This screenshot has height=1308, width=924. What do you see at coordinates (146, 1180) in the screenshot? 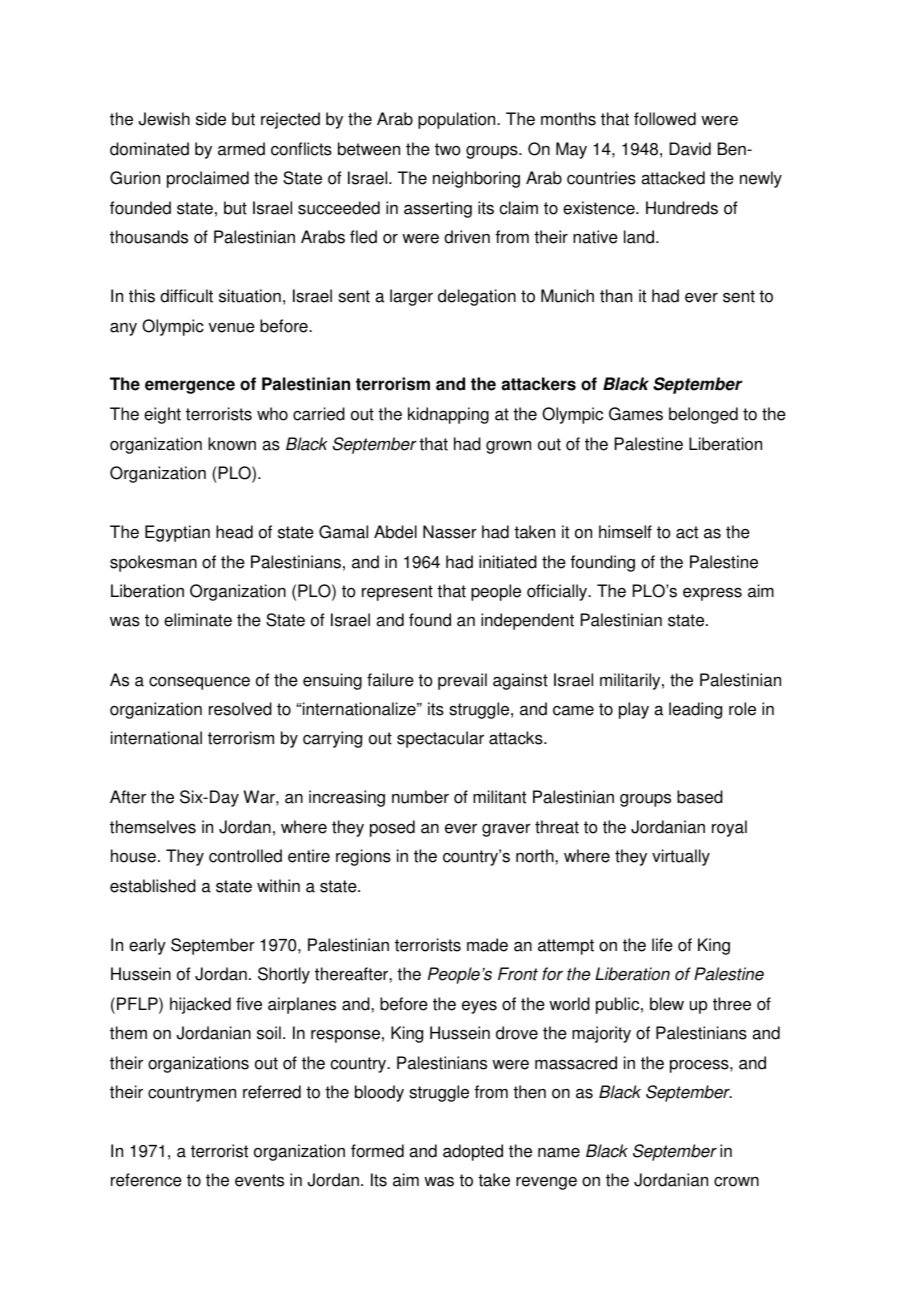
I see `reference` at bounding box center [146, 1180].
